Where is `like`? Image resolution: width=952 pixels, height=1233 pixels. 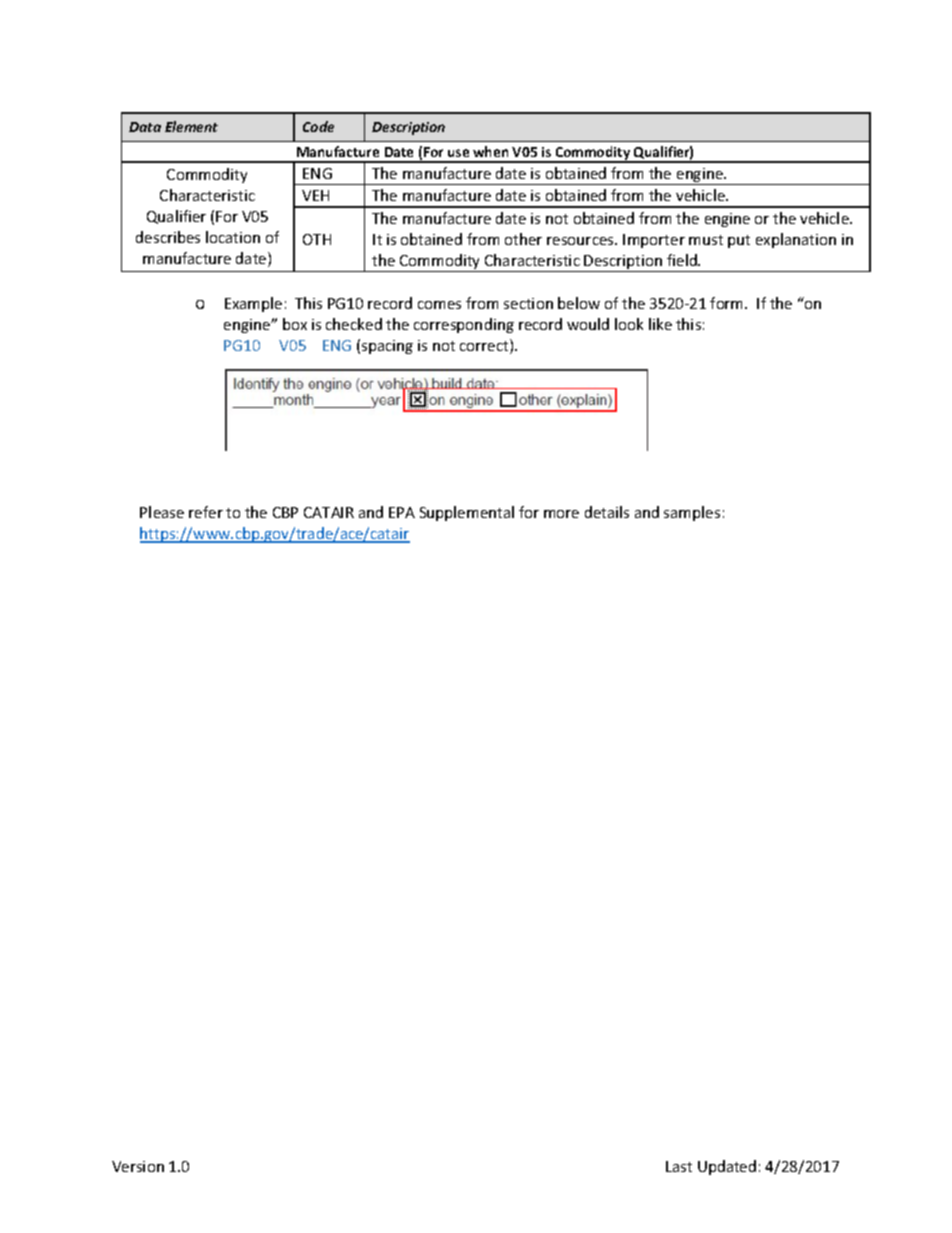
like is located at coordinates (660, 324).
